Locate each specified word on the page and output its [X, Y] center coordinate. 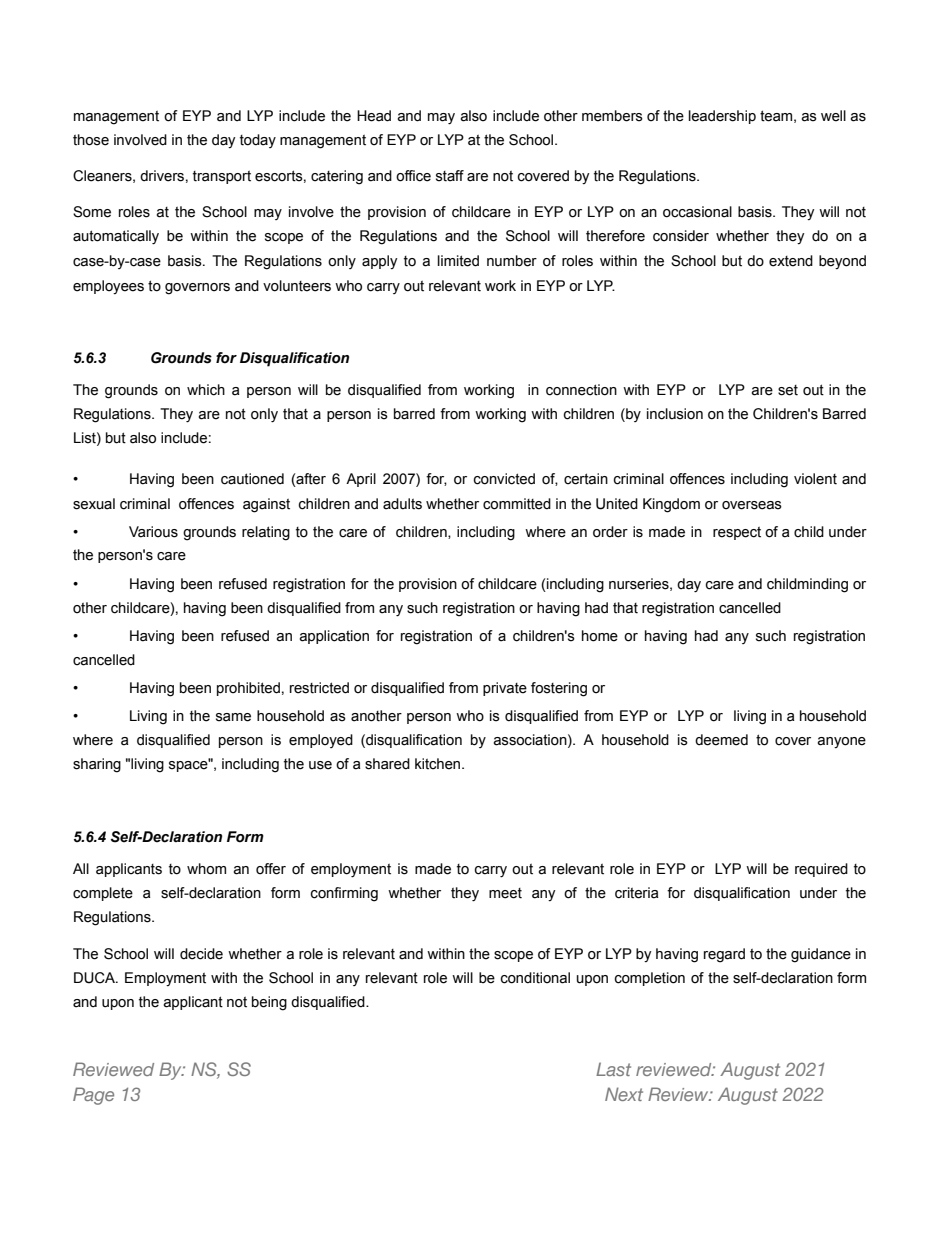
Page [93, 1096]
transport [222, 177]
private [505, 689]
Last [613, 1069]
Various [153, 532]
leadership [722, 117]
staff [450, 176]
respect [737, 533]
